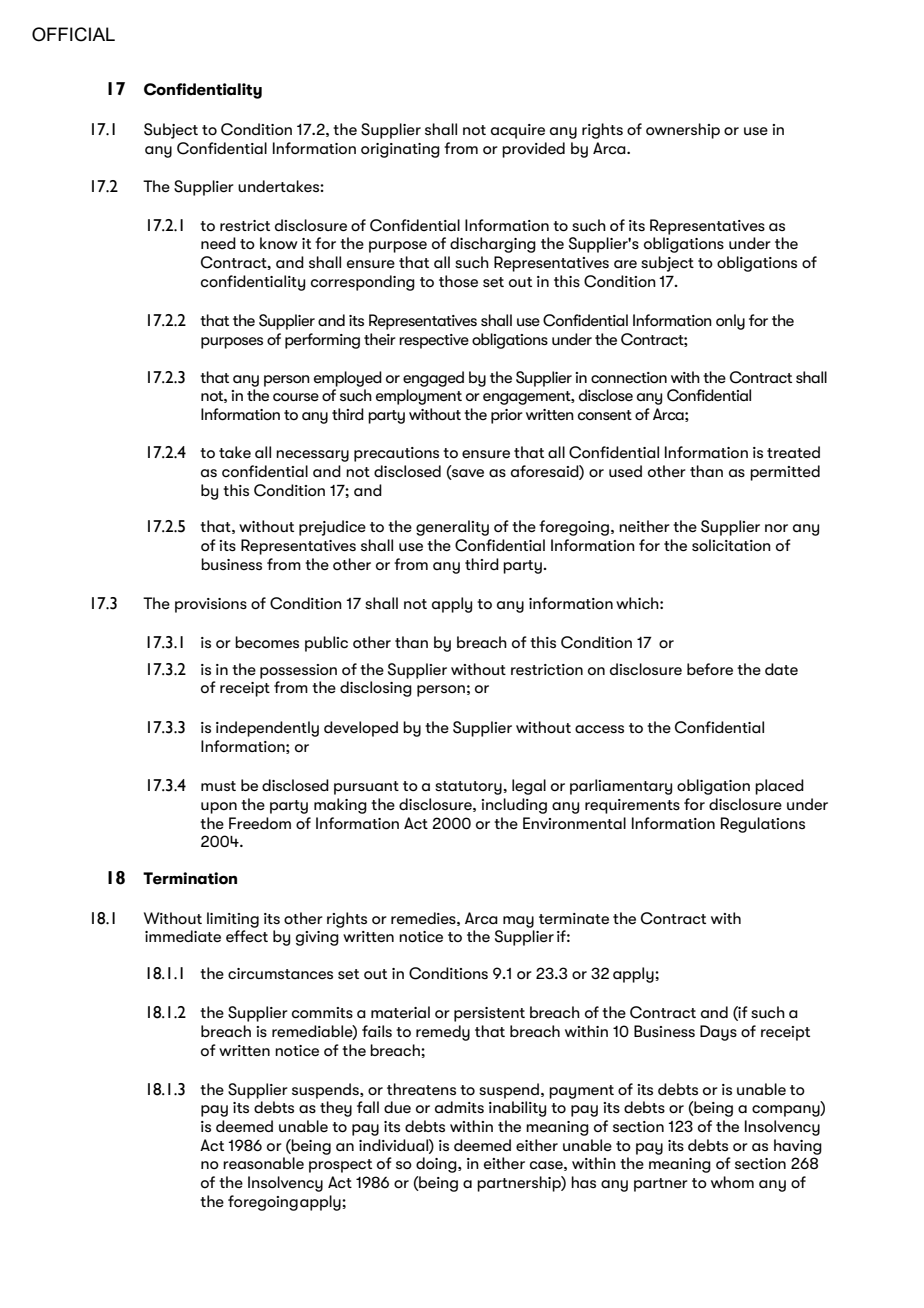  I want to click on Days, so click(718, 1033).
